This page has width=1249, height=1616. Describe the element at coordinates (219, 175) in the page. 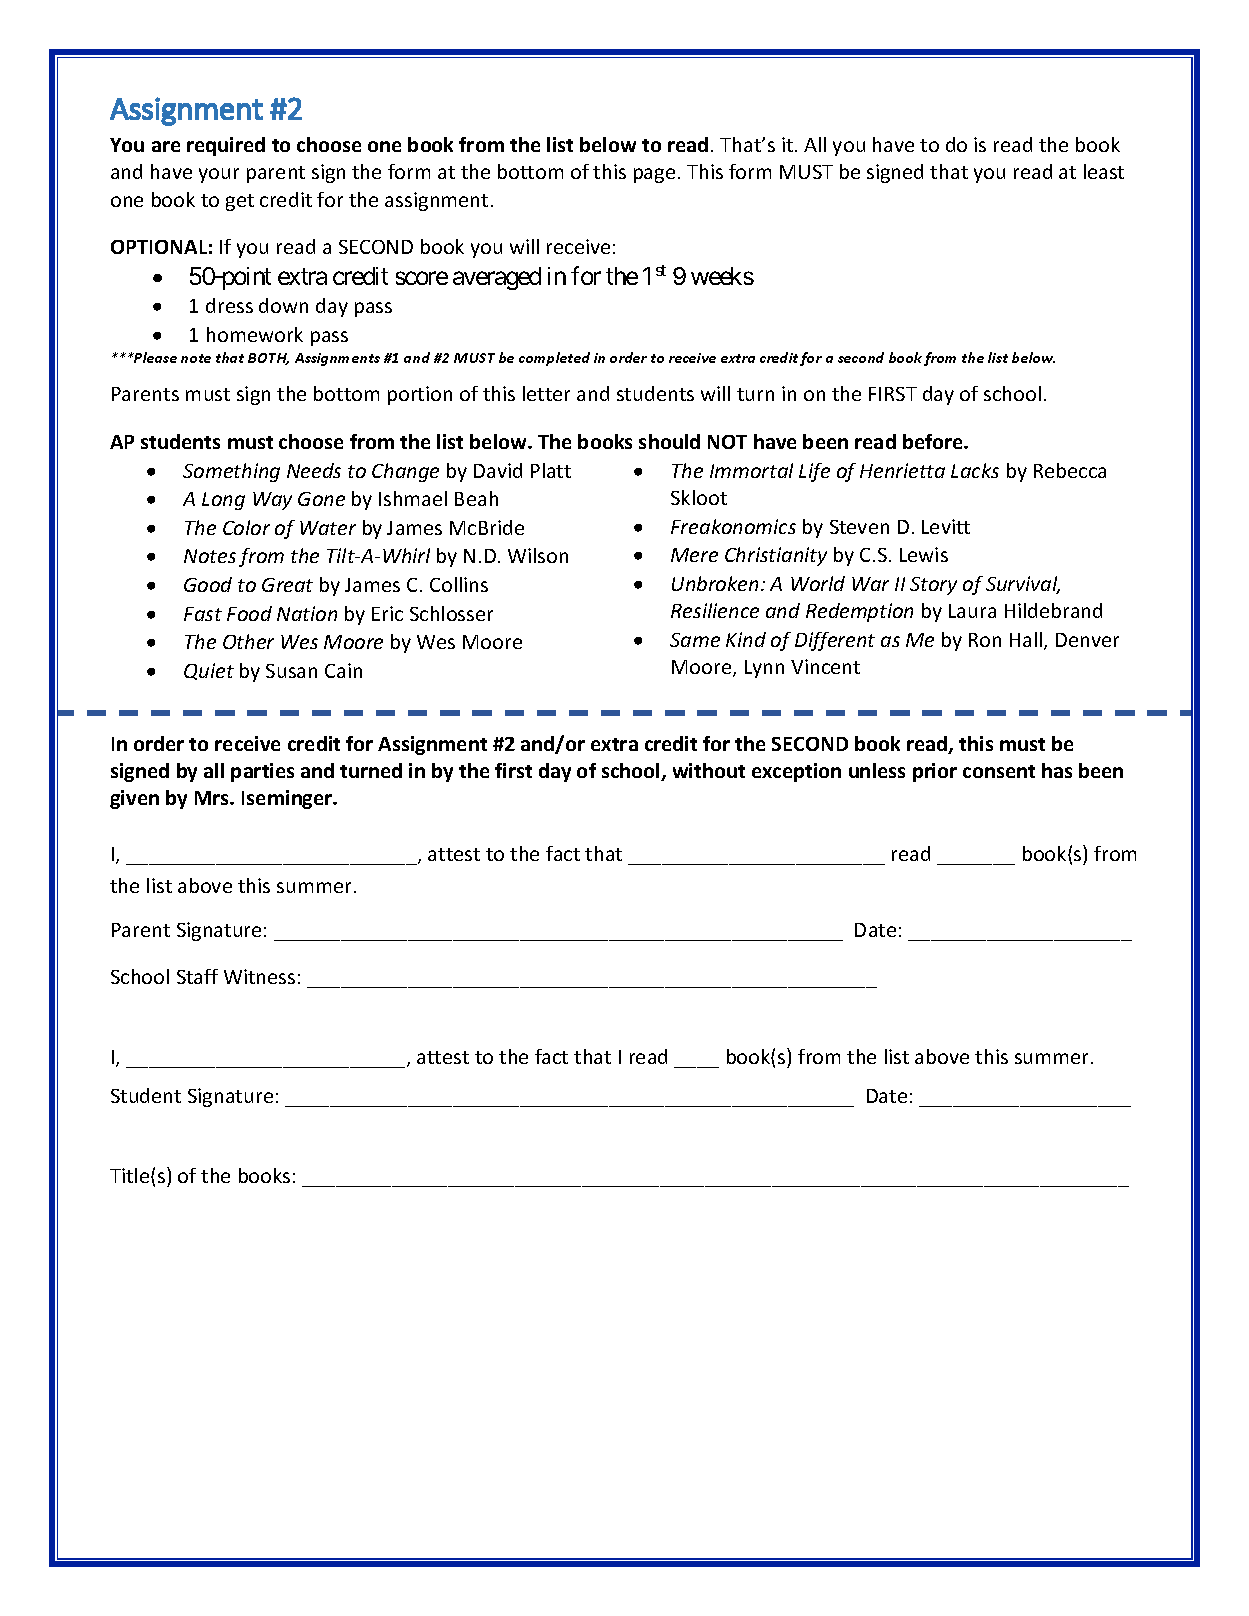

I see `your` at that location.
